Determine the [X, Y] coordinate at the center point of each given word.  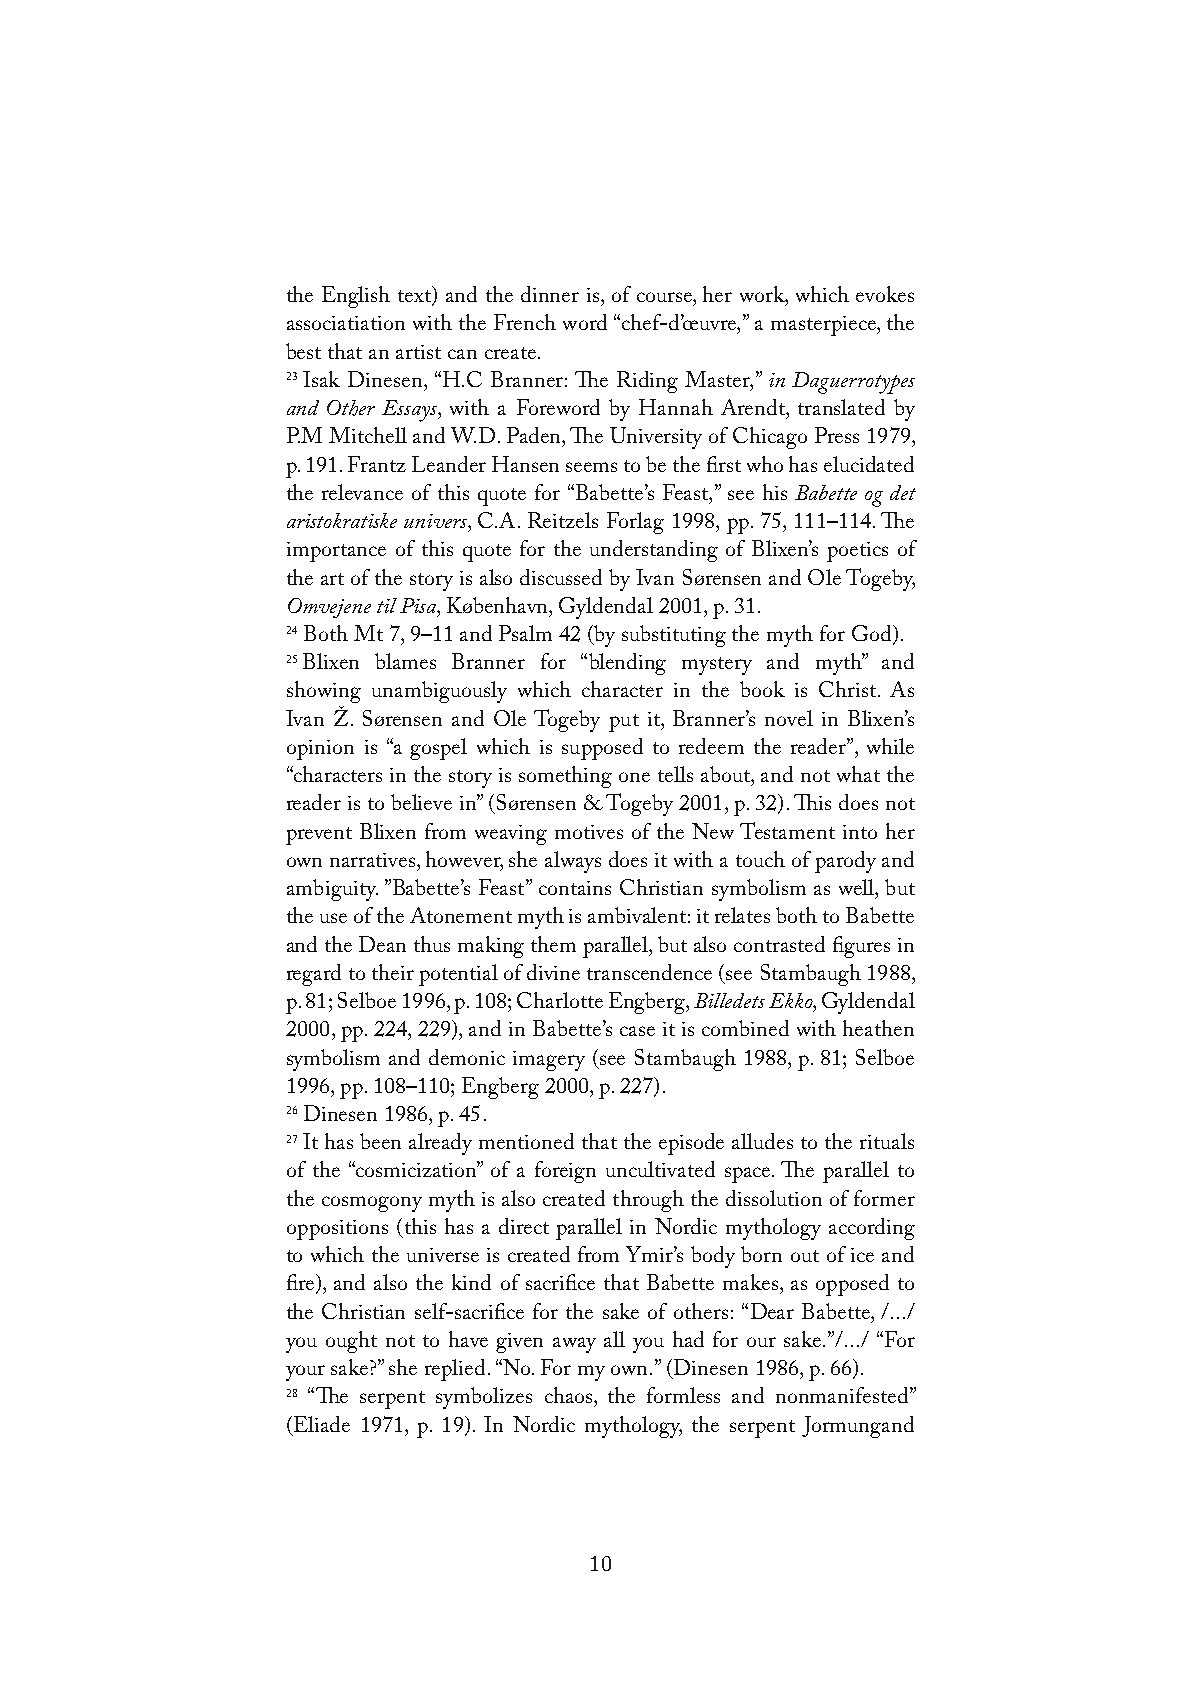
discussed [561, 577]
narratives [374, 860]
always [573, 862]
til [387, 605]
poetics [857, 552]
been [380, 1141]
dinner [550, 294]
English [356, 297]
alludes [762, 1141]
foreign [565, 1172]
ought [351, 1342]
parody [845, 862]
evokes [885, 294]
